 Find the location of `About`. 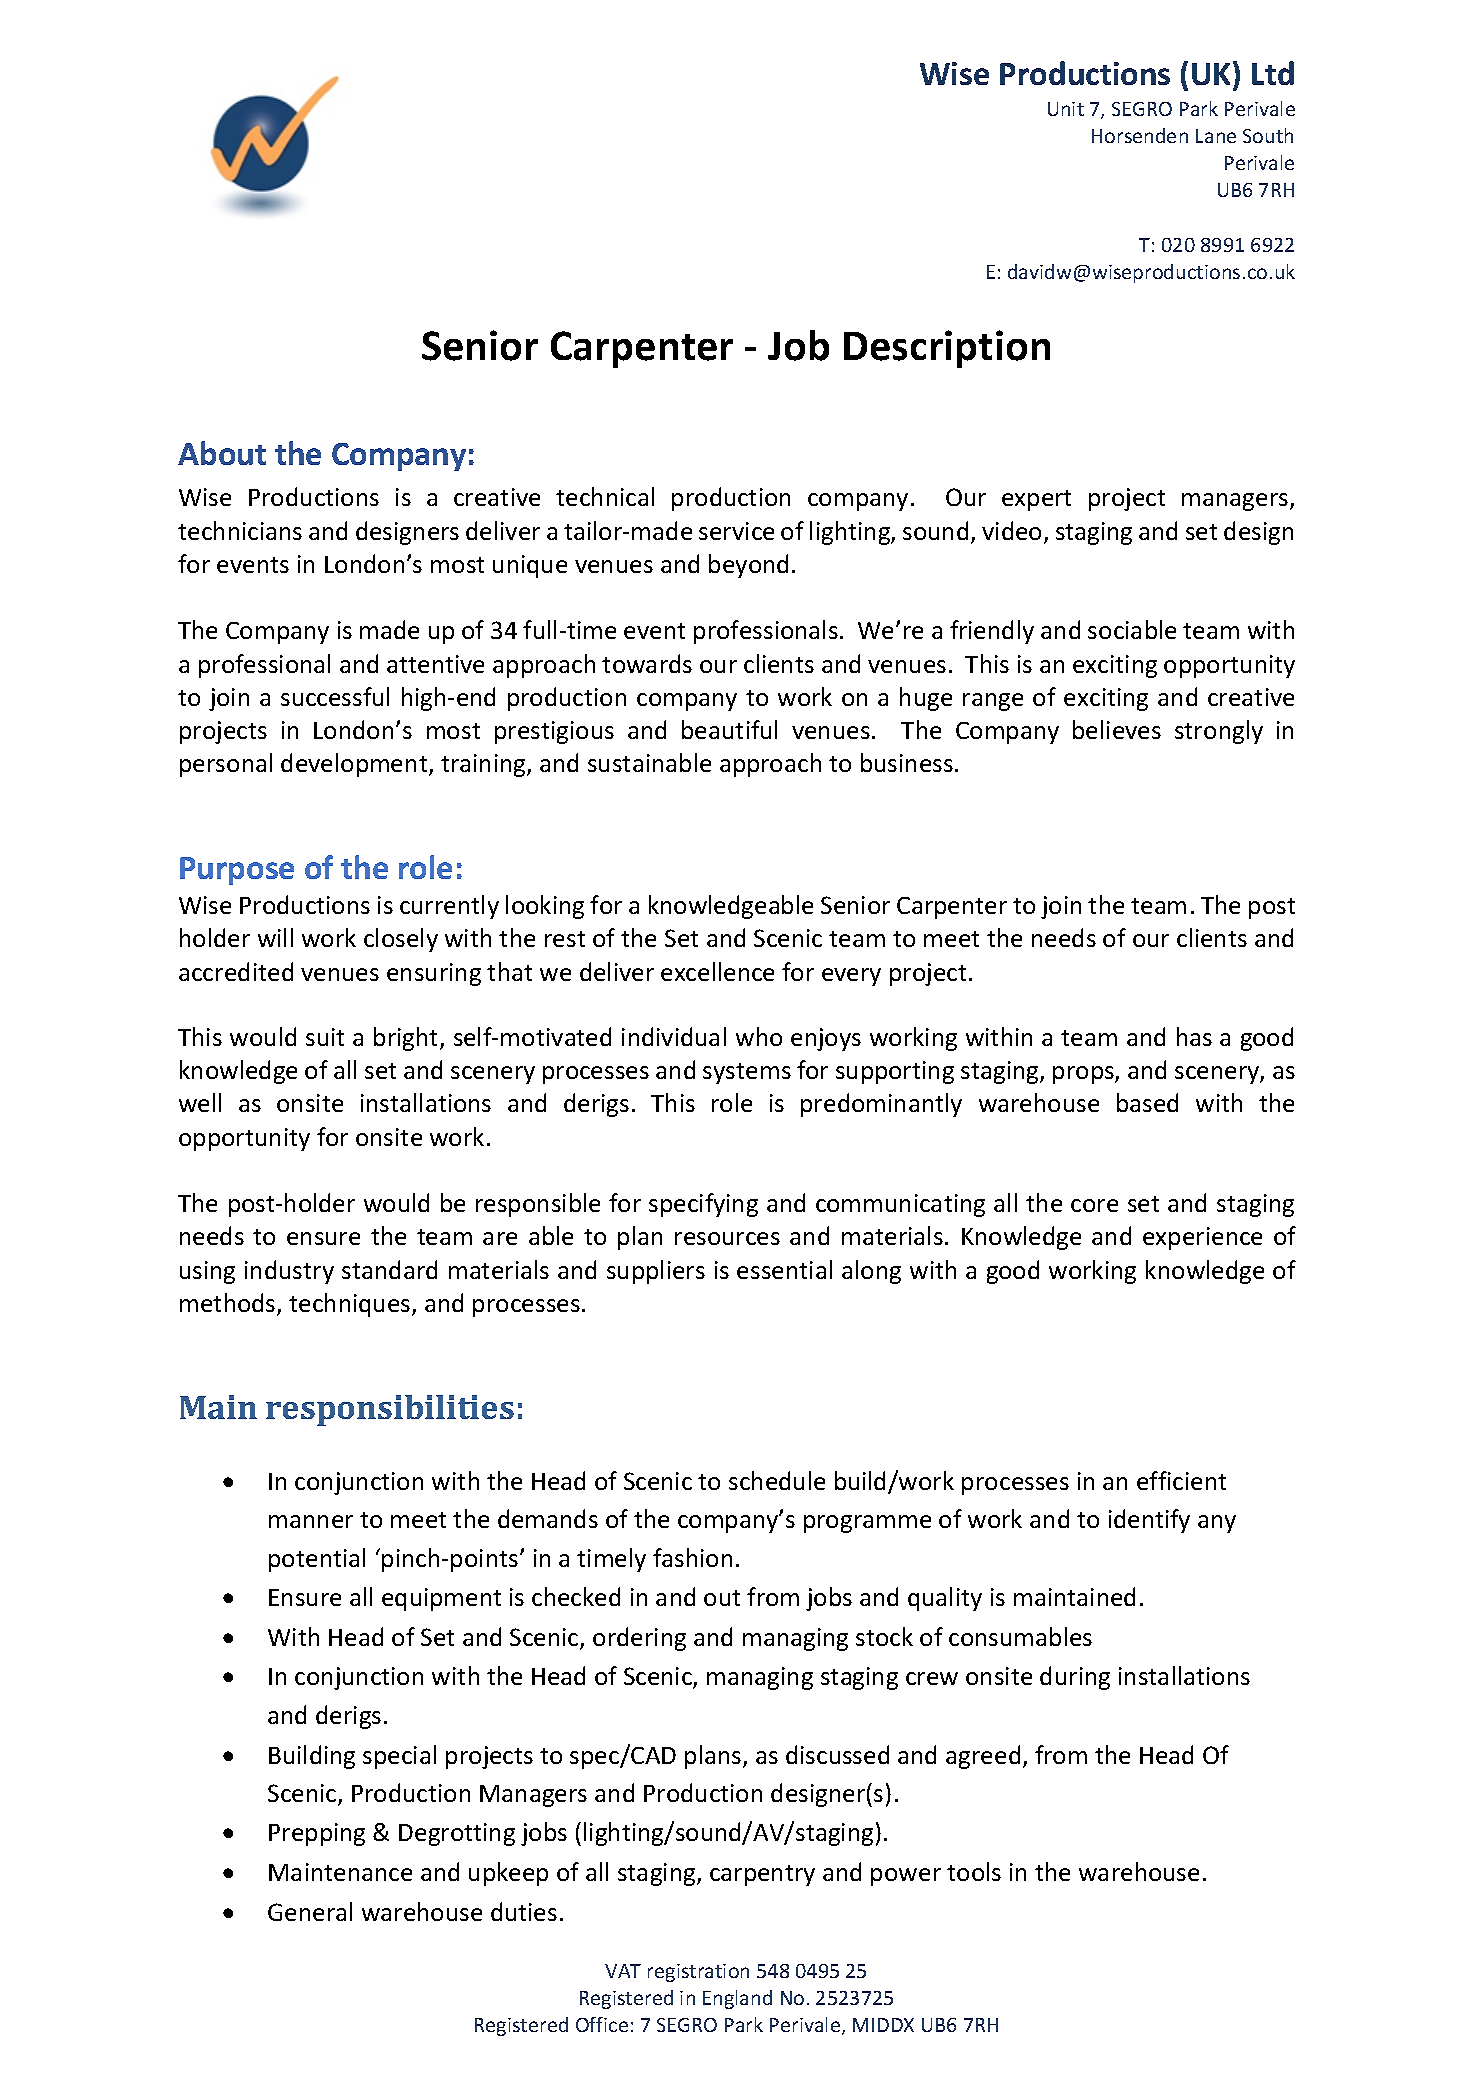

About is located at coordinates (222, 453).
